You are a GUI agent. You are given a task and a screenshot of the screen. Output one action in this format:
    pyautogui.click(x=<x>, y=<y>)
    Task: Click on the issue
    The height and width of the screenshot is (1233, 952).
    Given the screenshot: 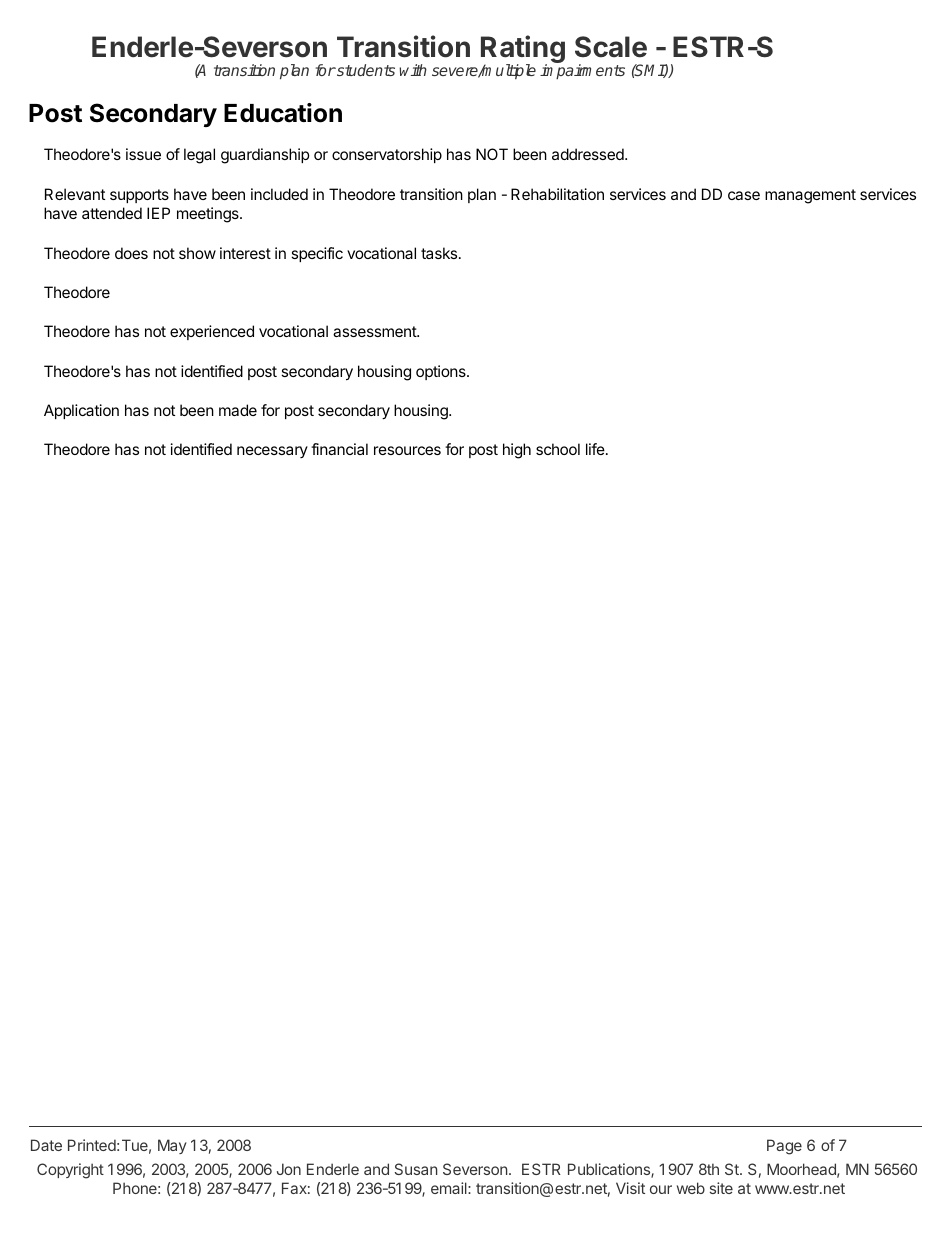 What is the action you would take?
    pyautogui.click(x=143, y=154)
